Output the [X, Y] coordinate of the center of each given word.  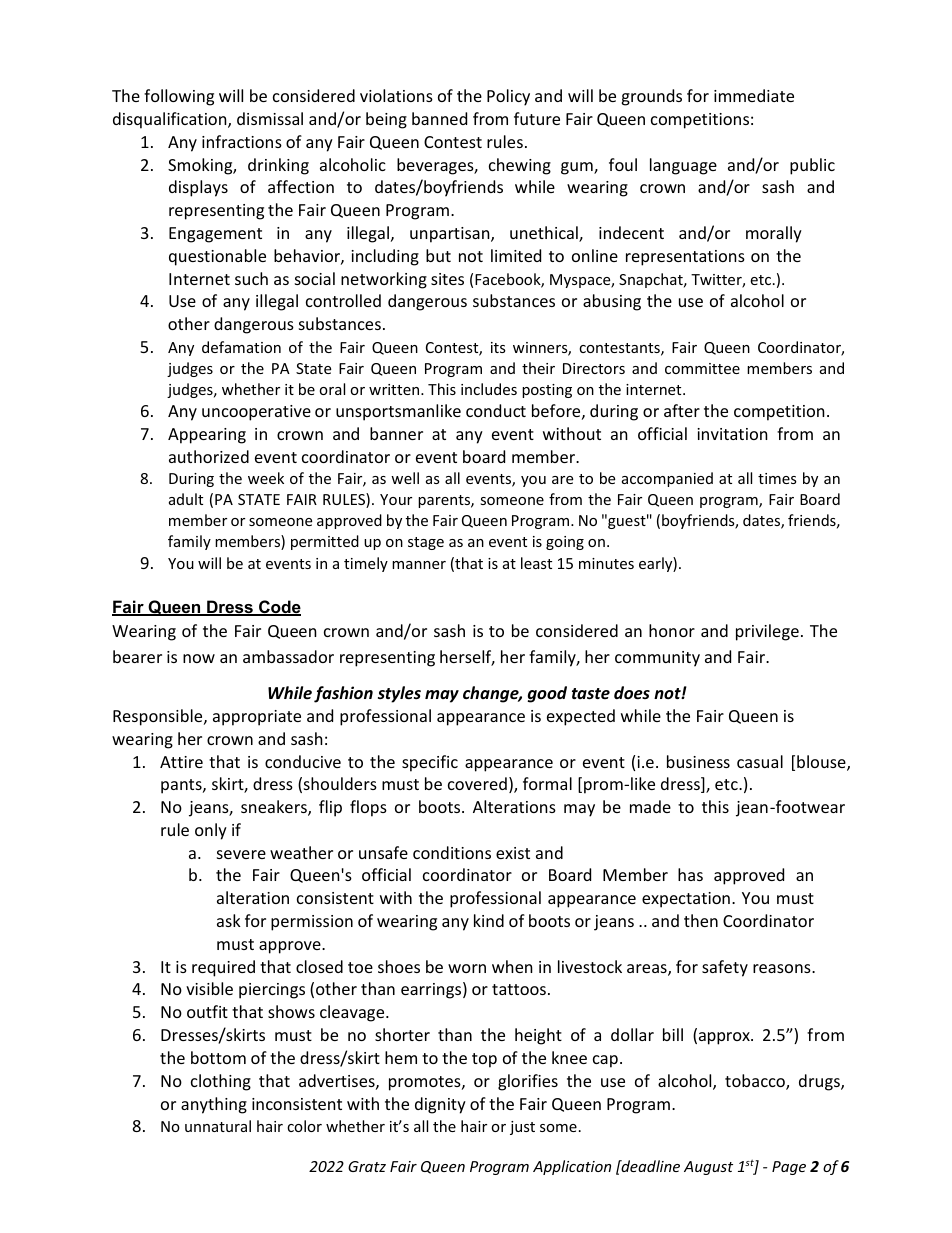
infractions [242, 141]
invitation [732, 434]
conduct [496, 410]
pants [182, 786]
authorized [209, 456]
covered [477, 783]
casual [760, 761]
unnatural [218, 1126]
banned [439, 118]
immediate [754, 95]
